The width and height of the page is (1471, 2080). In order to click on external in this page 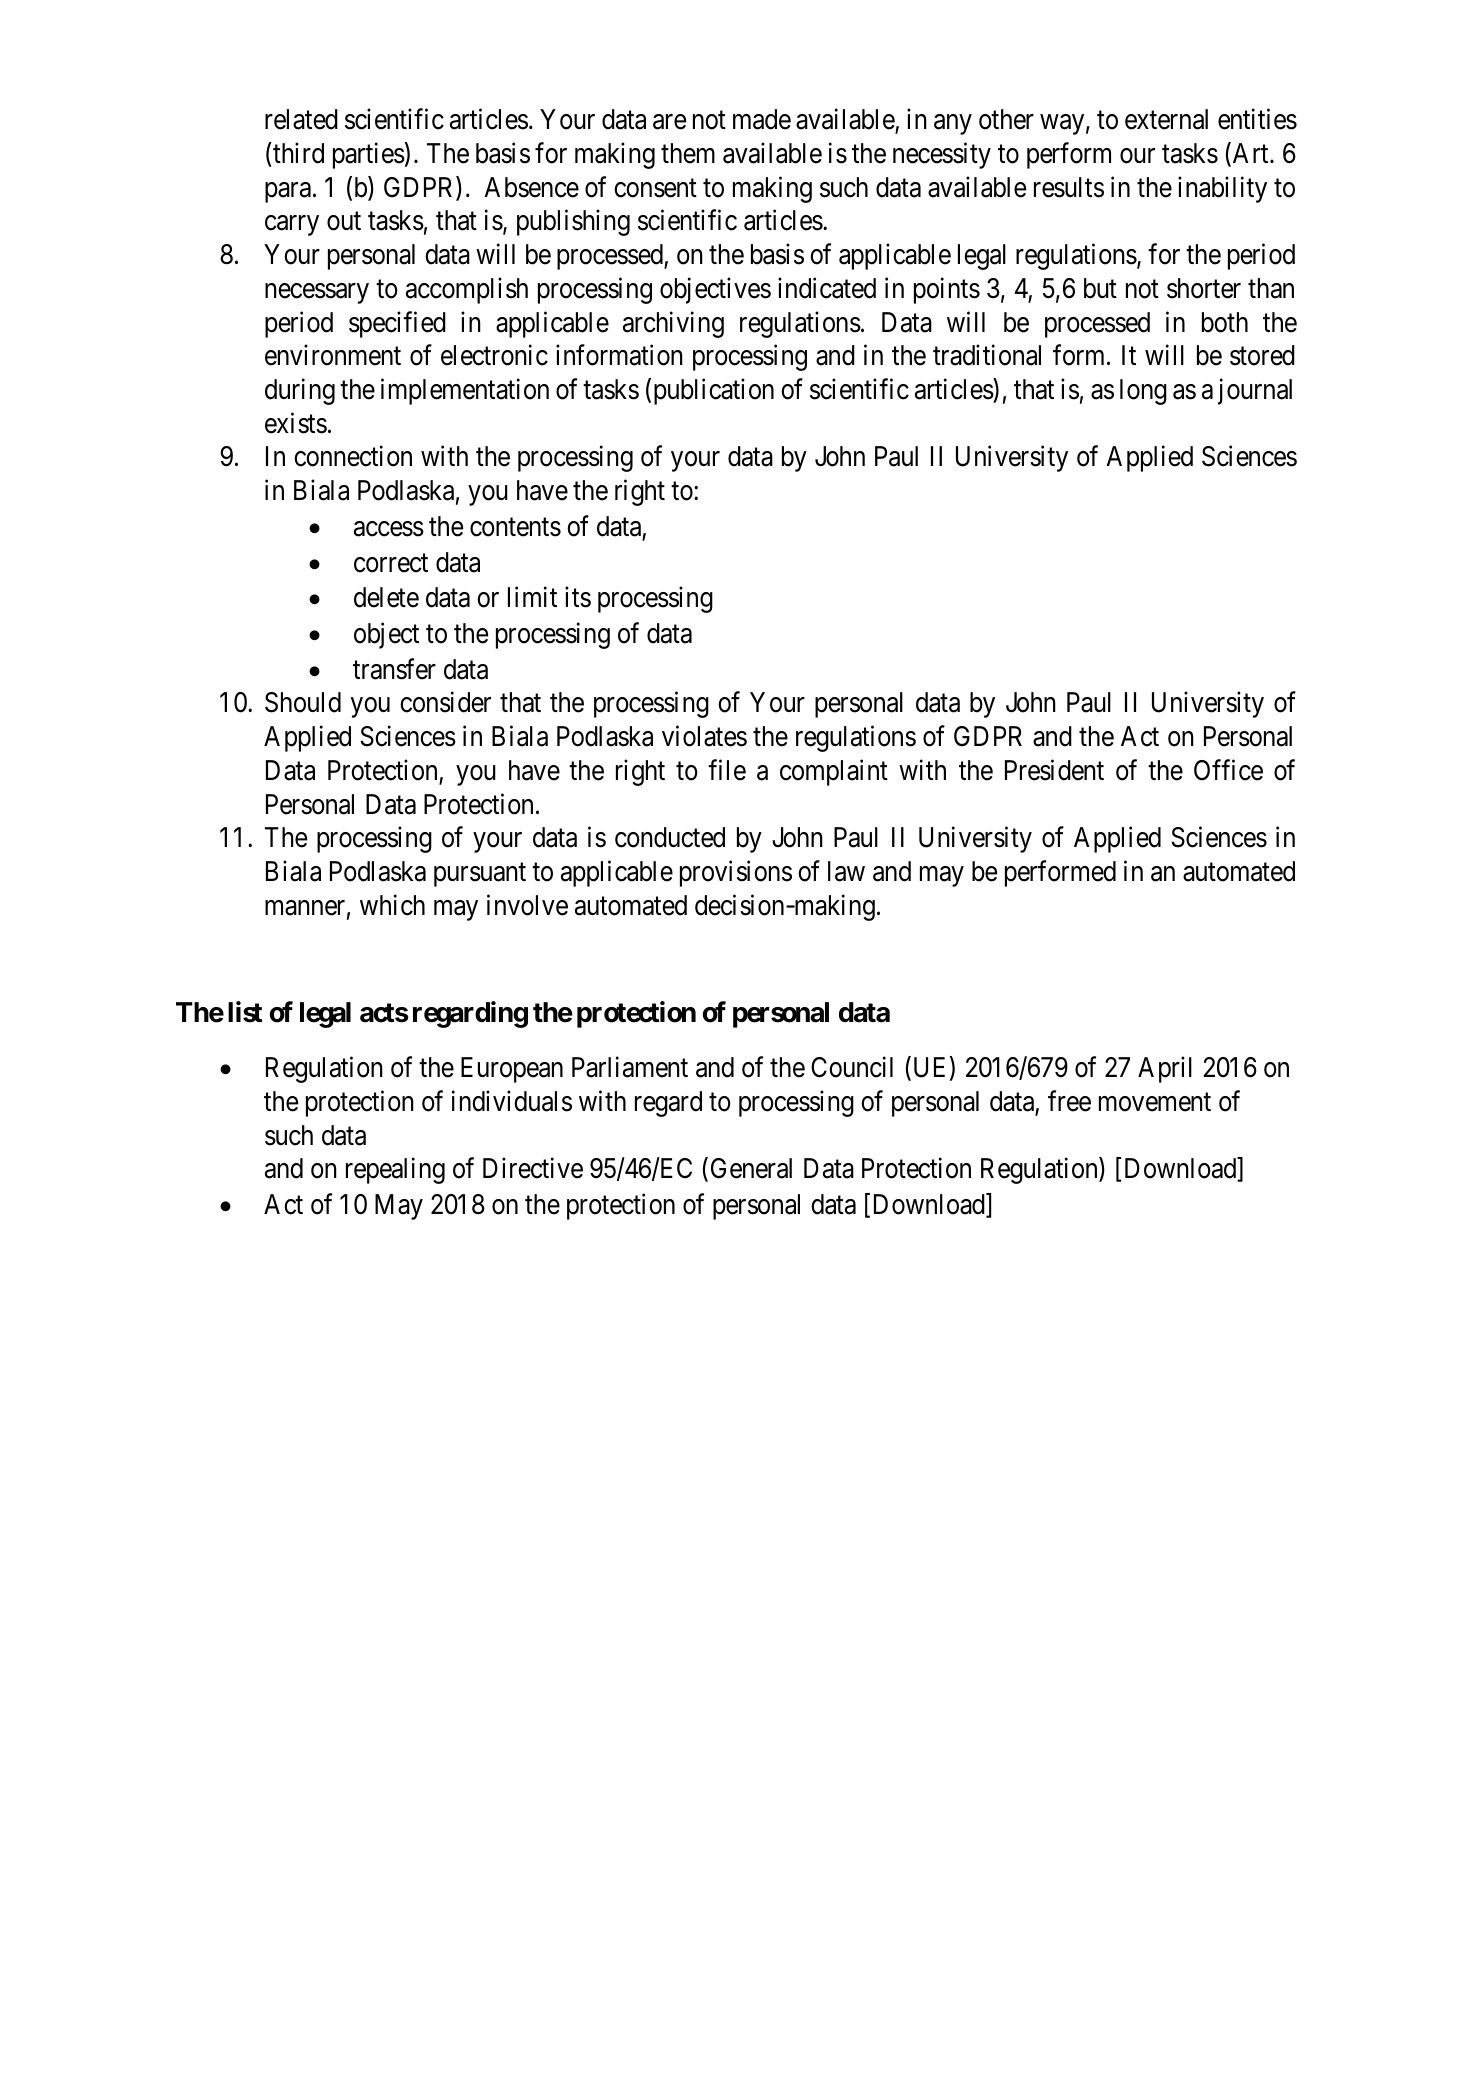, I will do `click(1166, 119)`.
